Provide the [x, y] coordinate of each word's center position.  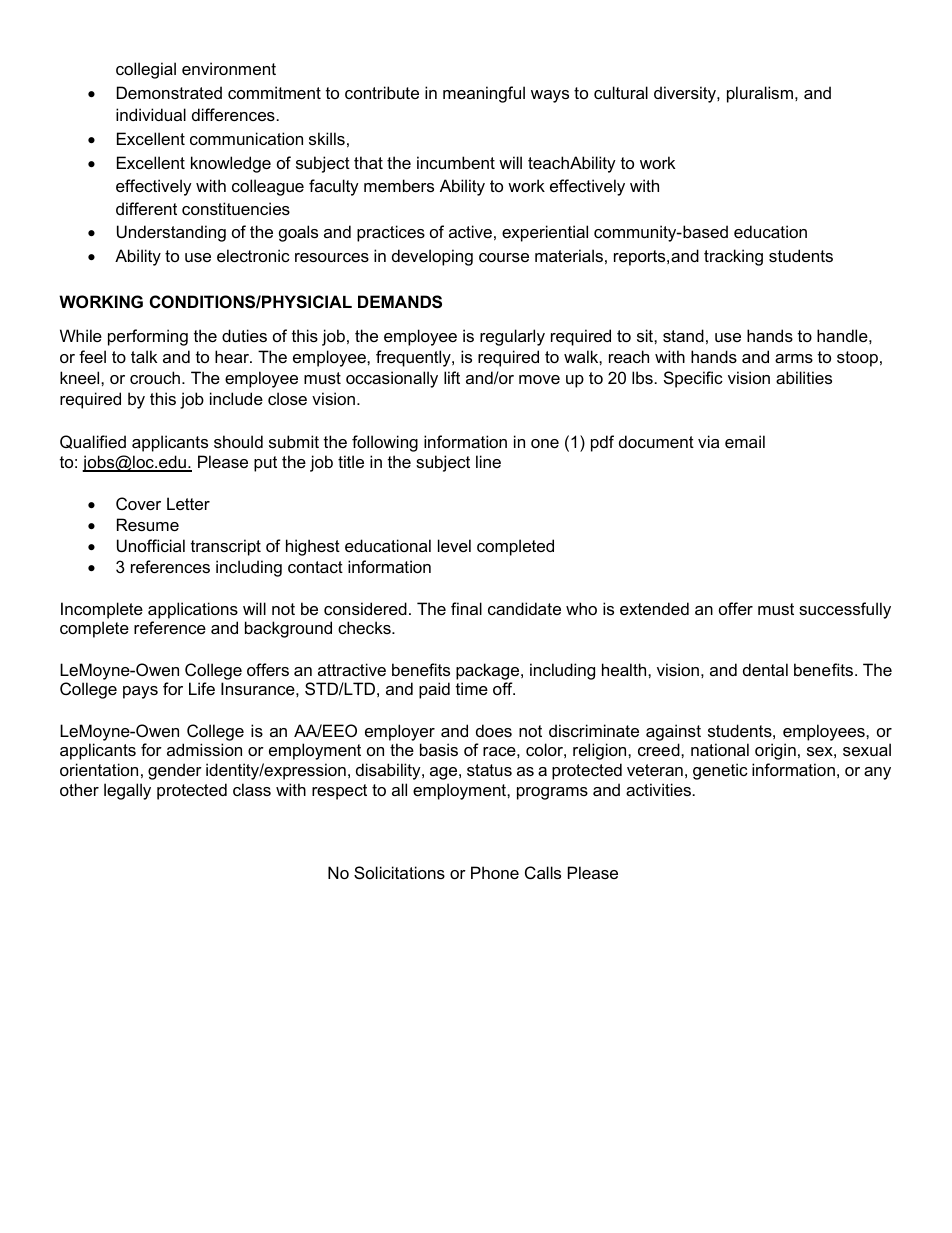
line [488, 461]
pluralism [761, 94]
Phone [495, 872]
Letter [188, 503]
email [745, 441]
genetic [720, 771]
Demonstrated [169, 92]
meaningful [484, 94]
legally [127, 791]
